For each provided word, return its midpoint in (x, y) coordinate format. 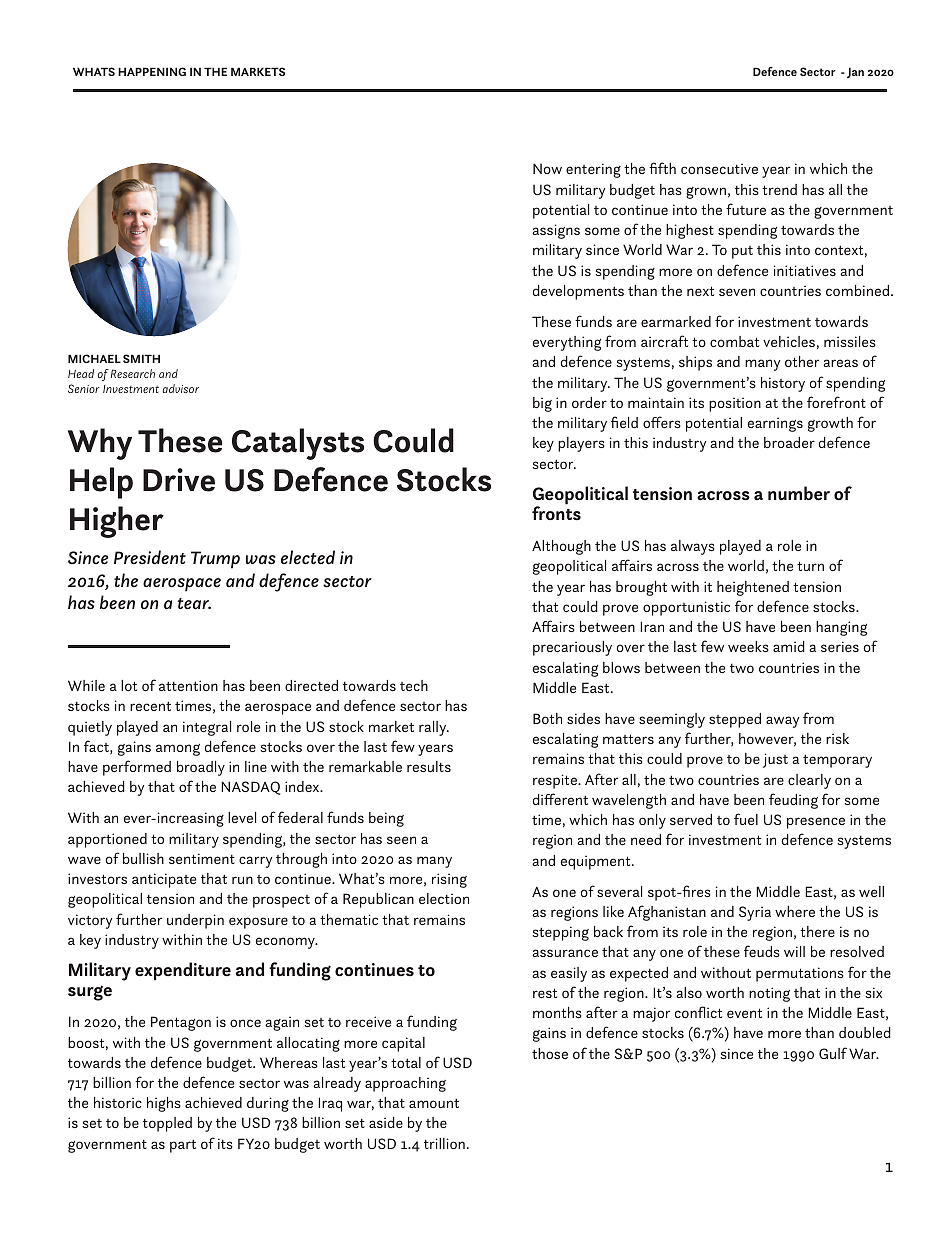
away (782, 722)
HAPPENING (152, 71)
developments (578, 292)
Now (547, 168)
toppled (167, 1124)
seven (737, 292)
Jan (855, 72)
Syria (755, 913)
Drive (179, 480)
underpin (195, 921)
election (444, 898)
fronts (556, 512)
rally (434, 728)
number (799, 493)
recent (150, 706)
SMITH (141, 358)
